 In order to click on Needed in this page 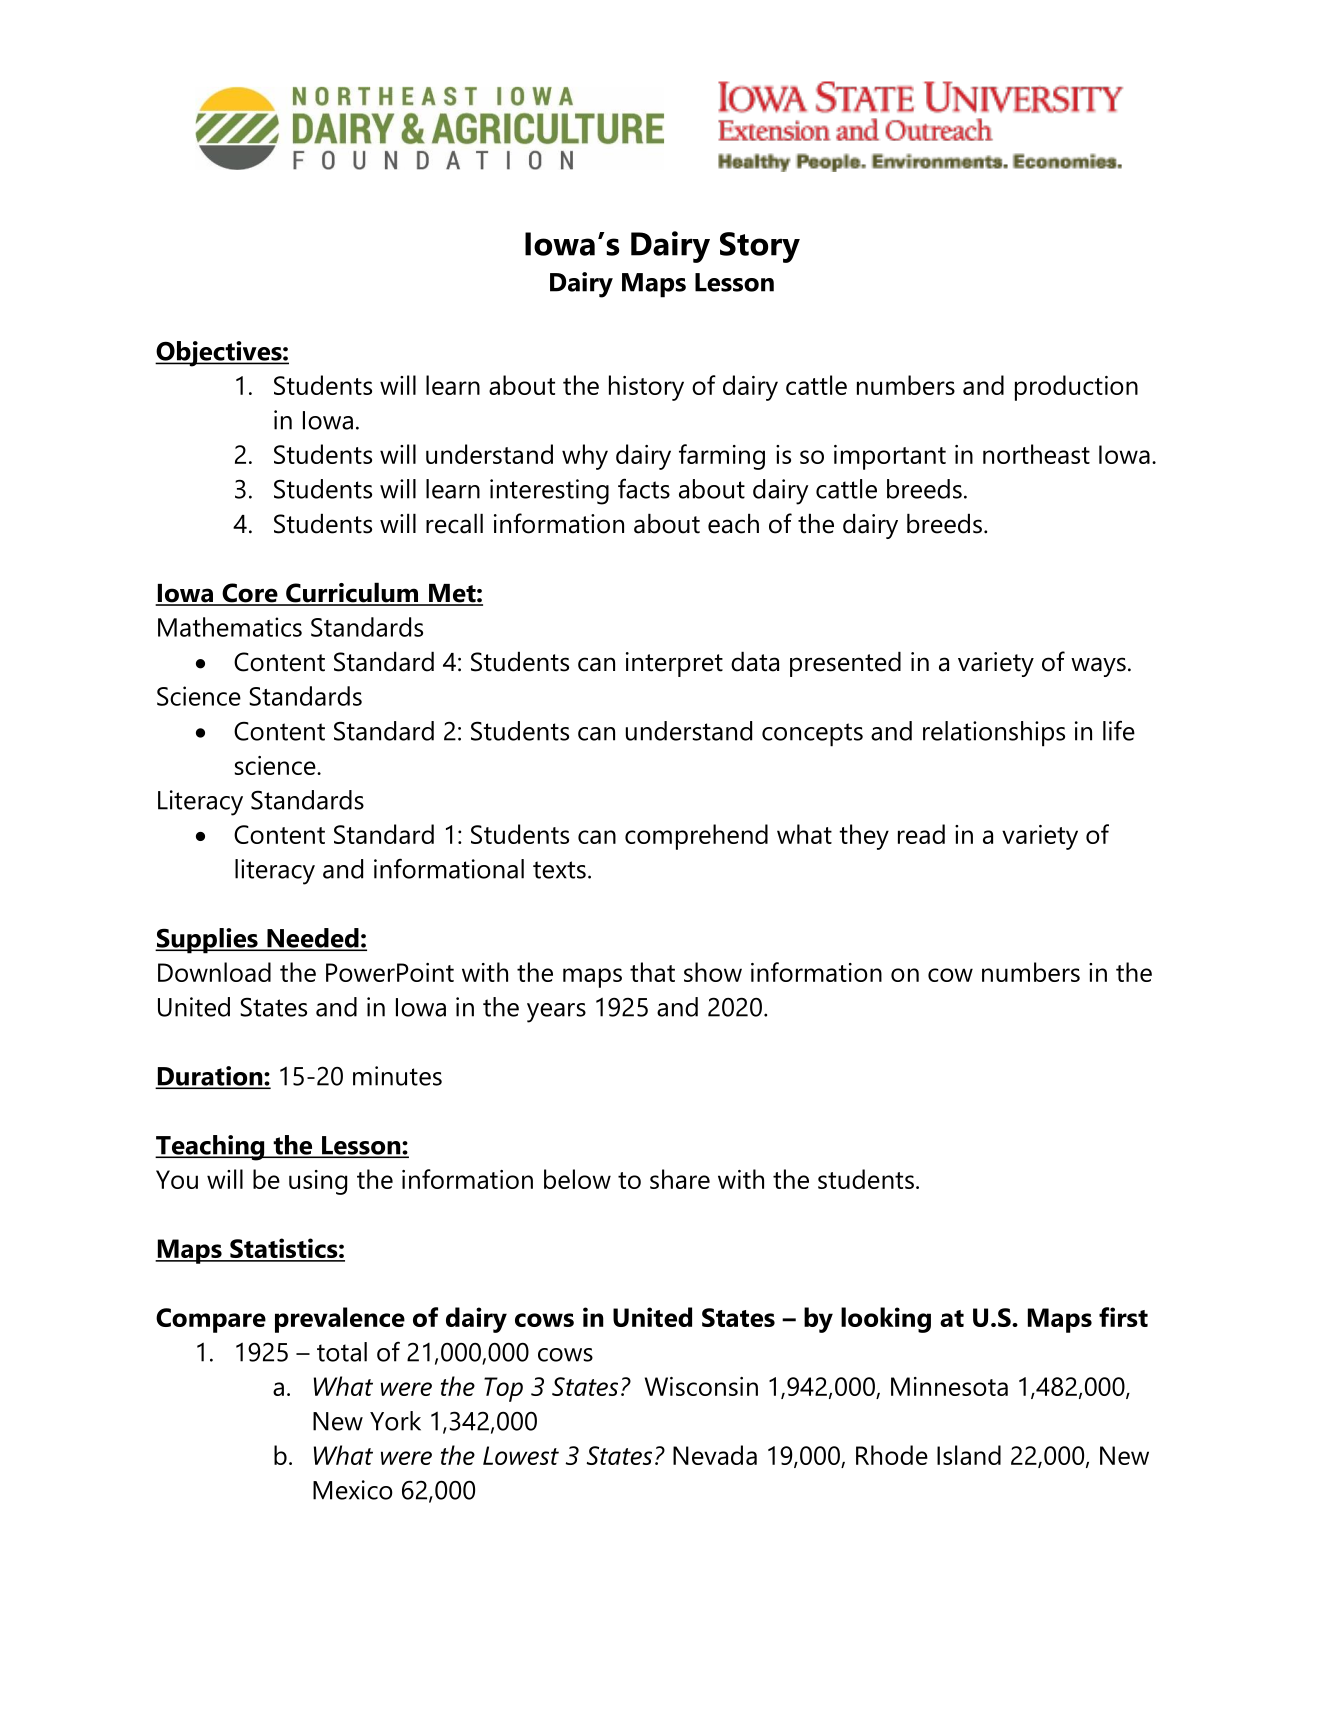, I will do `click(313, 939)`.
